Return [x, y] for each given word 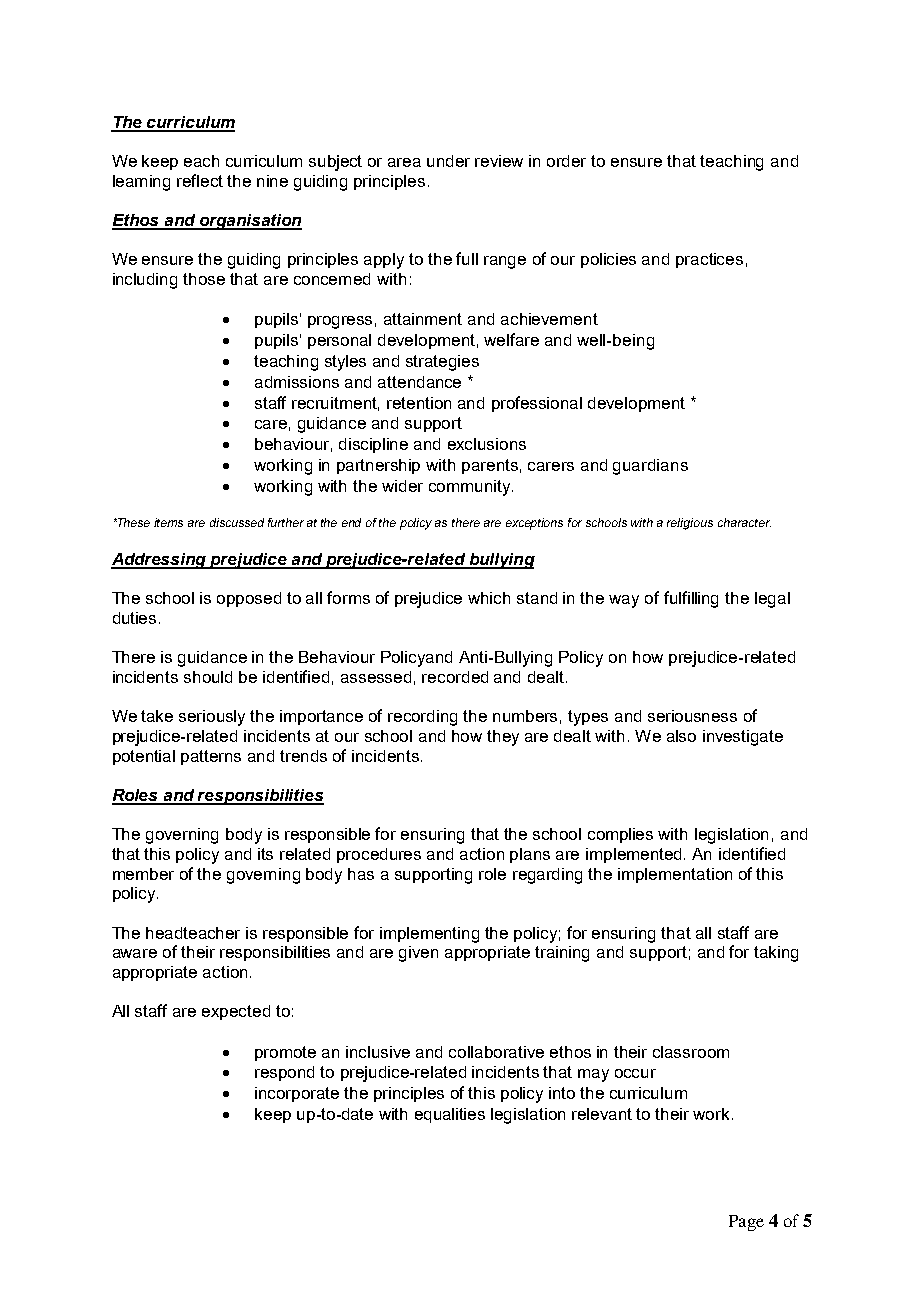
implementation [675, 875]
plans [530, 855]
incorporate [297, 1094]
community [471, 488]
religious [690, 524]
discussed [237, 522]
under [448, 161]
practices [709, 260]
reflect [200, 180]
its [265, 854]
